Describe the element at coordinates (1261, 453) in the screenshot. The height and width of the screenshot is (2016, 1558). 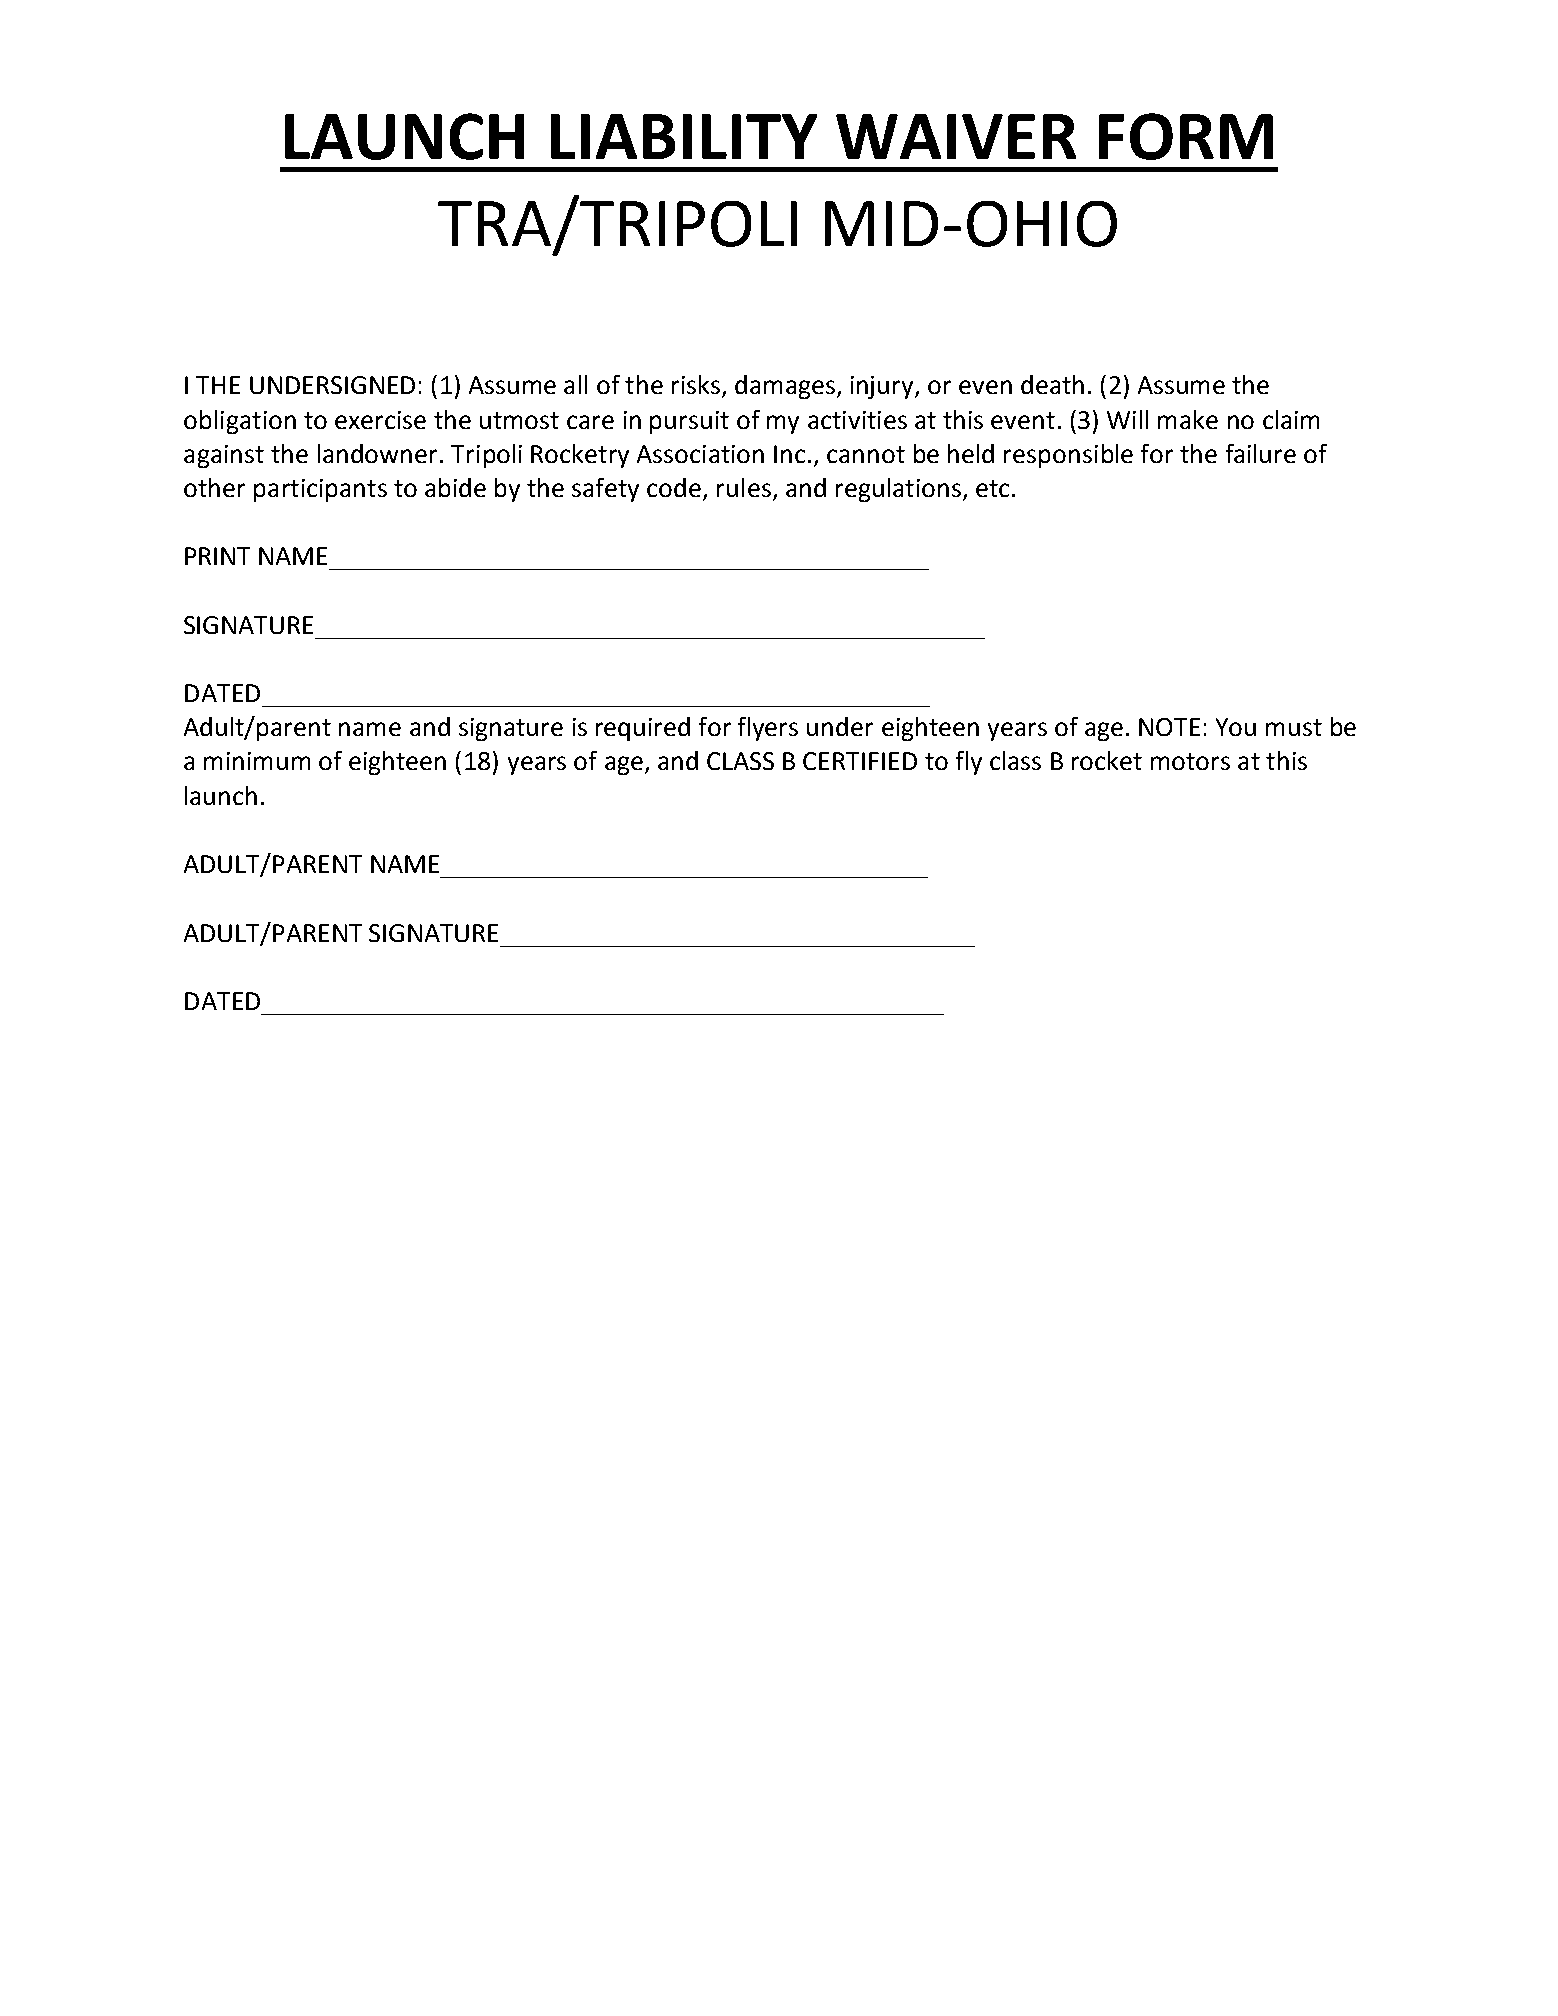
I see `failure` at that location.
